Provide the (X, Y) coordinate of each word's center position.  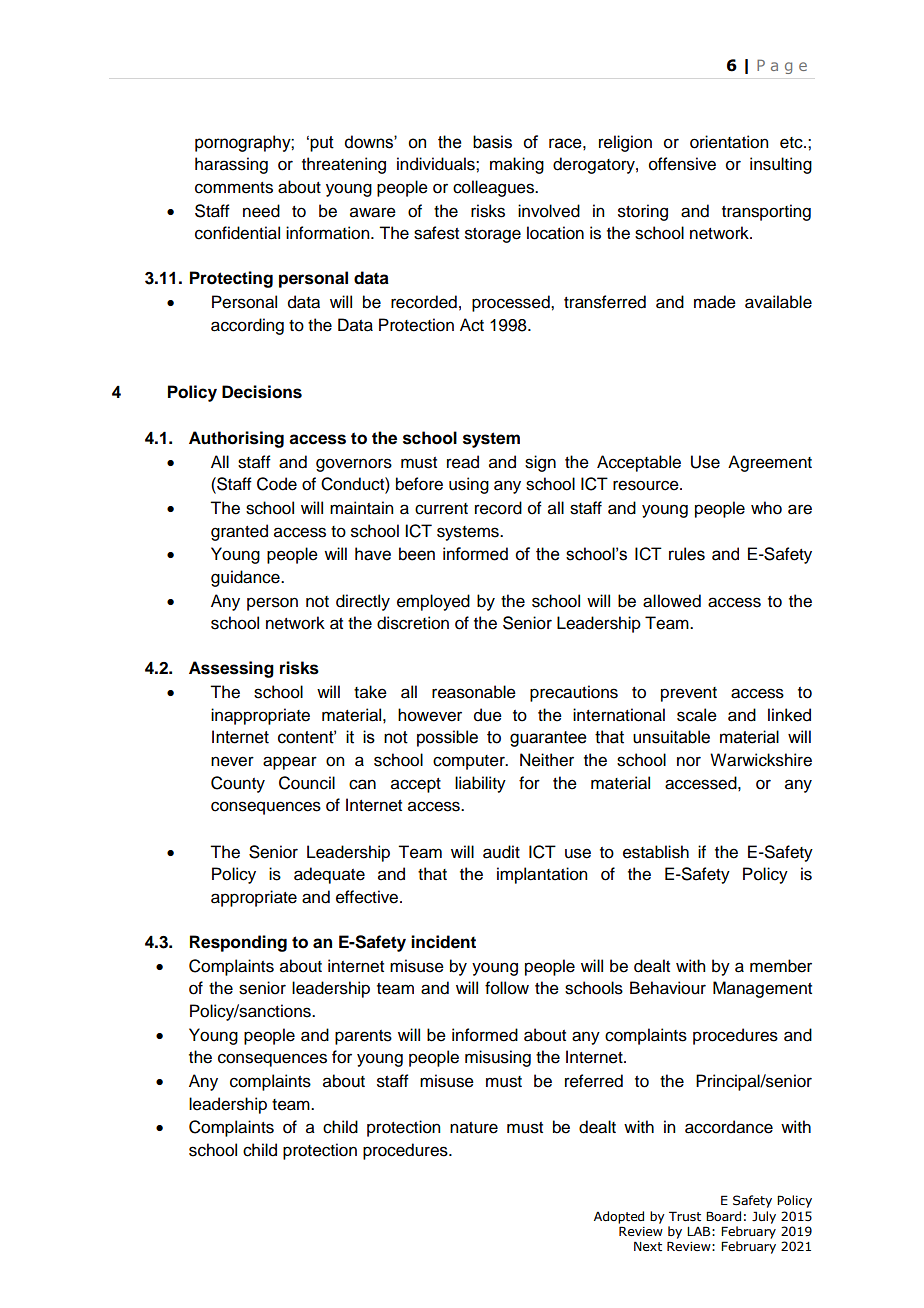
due (488, 715)
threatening (344, 165)
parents (363, 1037)
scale (697, 715)
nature (474, 1128)
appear (290, 763)
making (517, 165)
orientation (729, 142)
